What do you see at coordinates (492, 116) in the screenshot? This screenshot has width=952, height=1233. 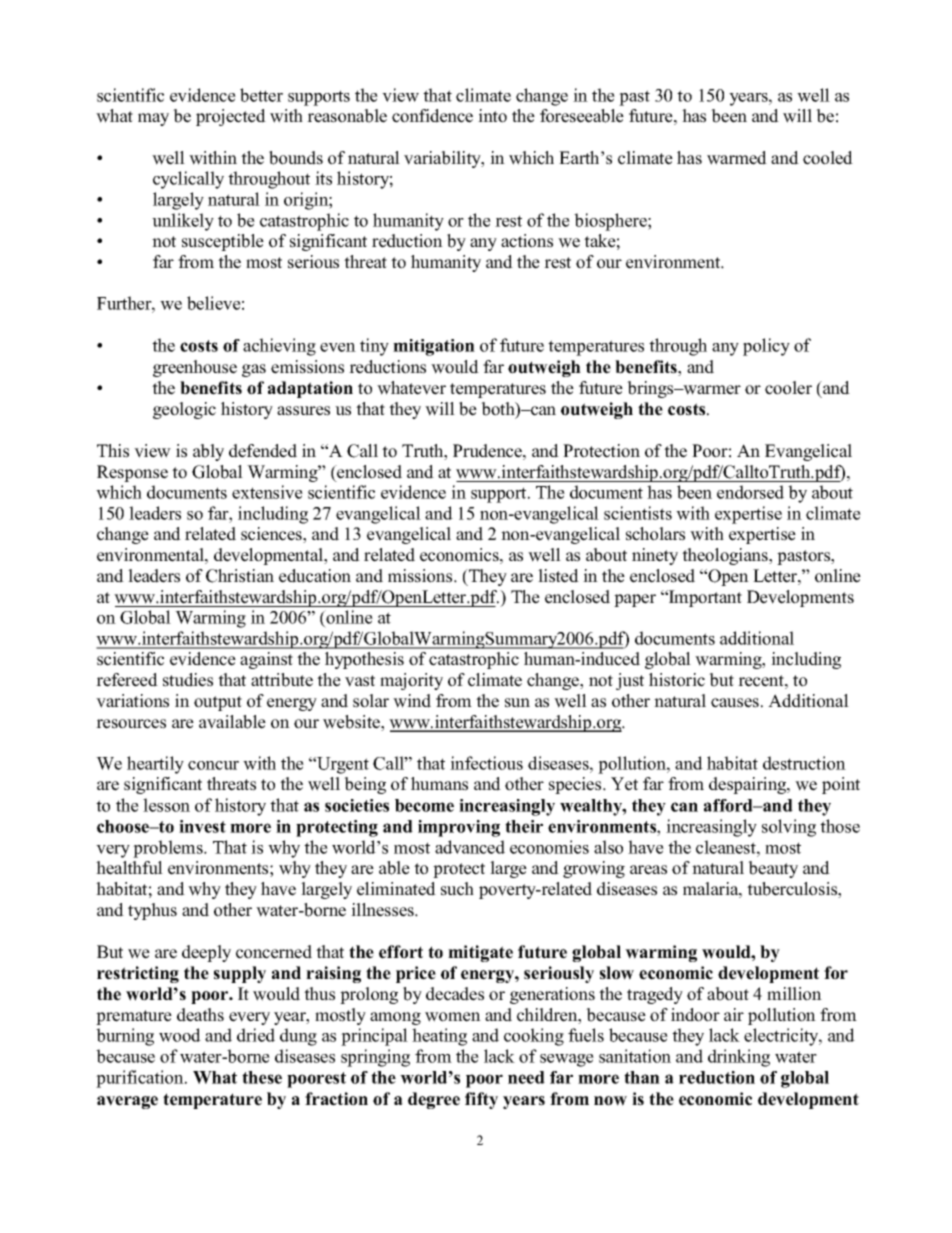 I see `into` at bounding box center [492, 116].
